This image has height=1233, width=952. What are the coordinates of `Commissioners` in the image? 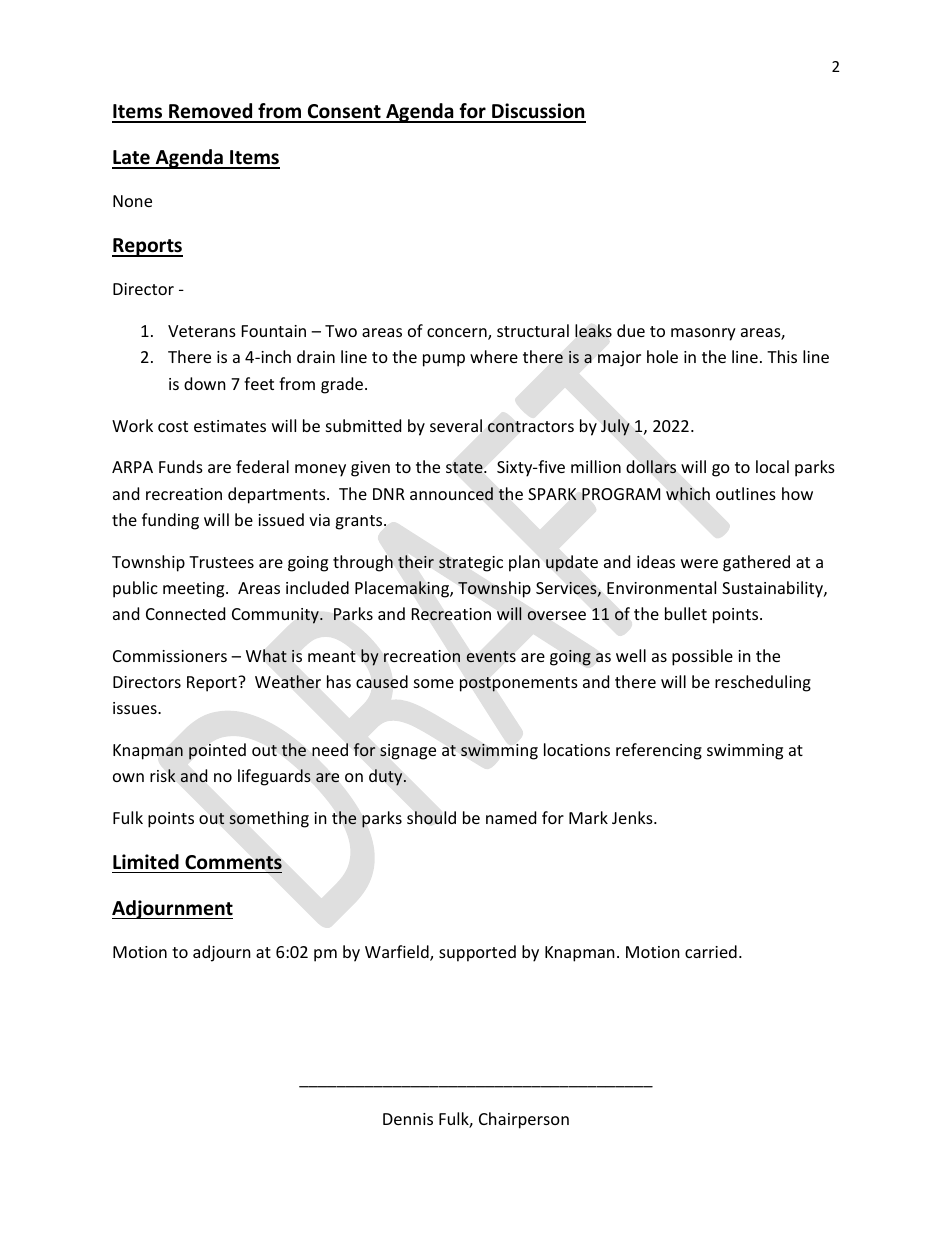 It's located at (170, 656).
